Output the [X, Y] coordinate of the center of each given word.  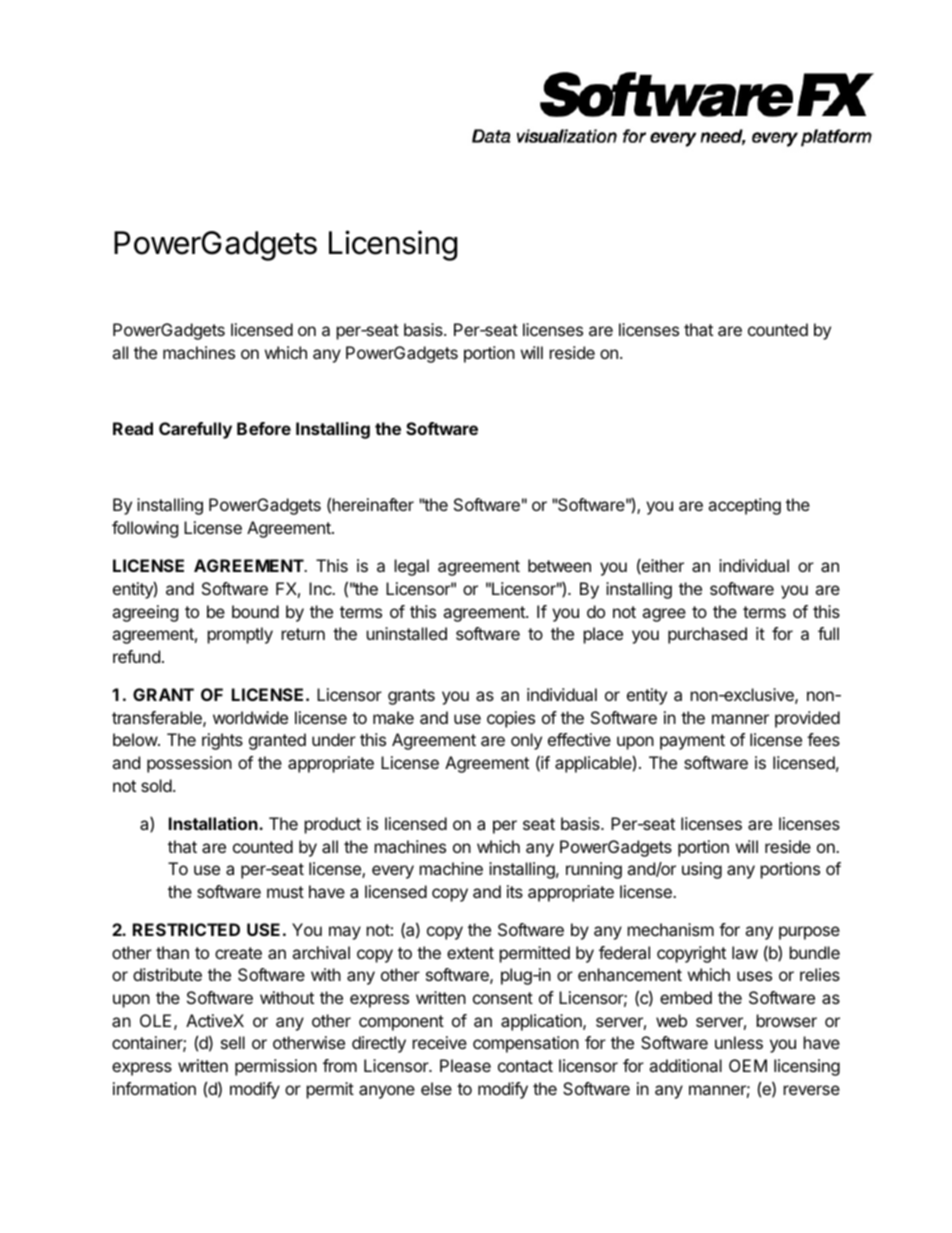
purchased [707, 635]
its [515, 891]
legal [412, 567]
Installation [214, 823]
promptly [240, 635]
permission [276, 1067]
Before [264, 428]
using [702, 870]
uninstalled [407, 633]
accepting [744, 506]
